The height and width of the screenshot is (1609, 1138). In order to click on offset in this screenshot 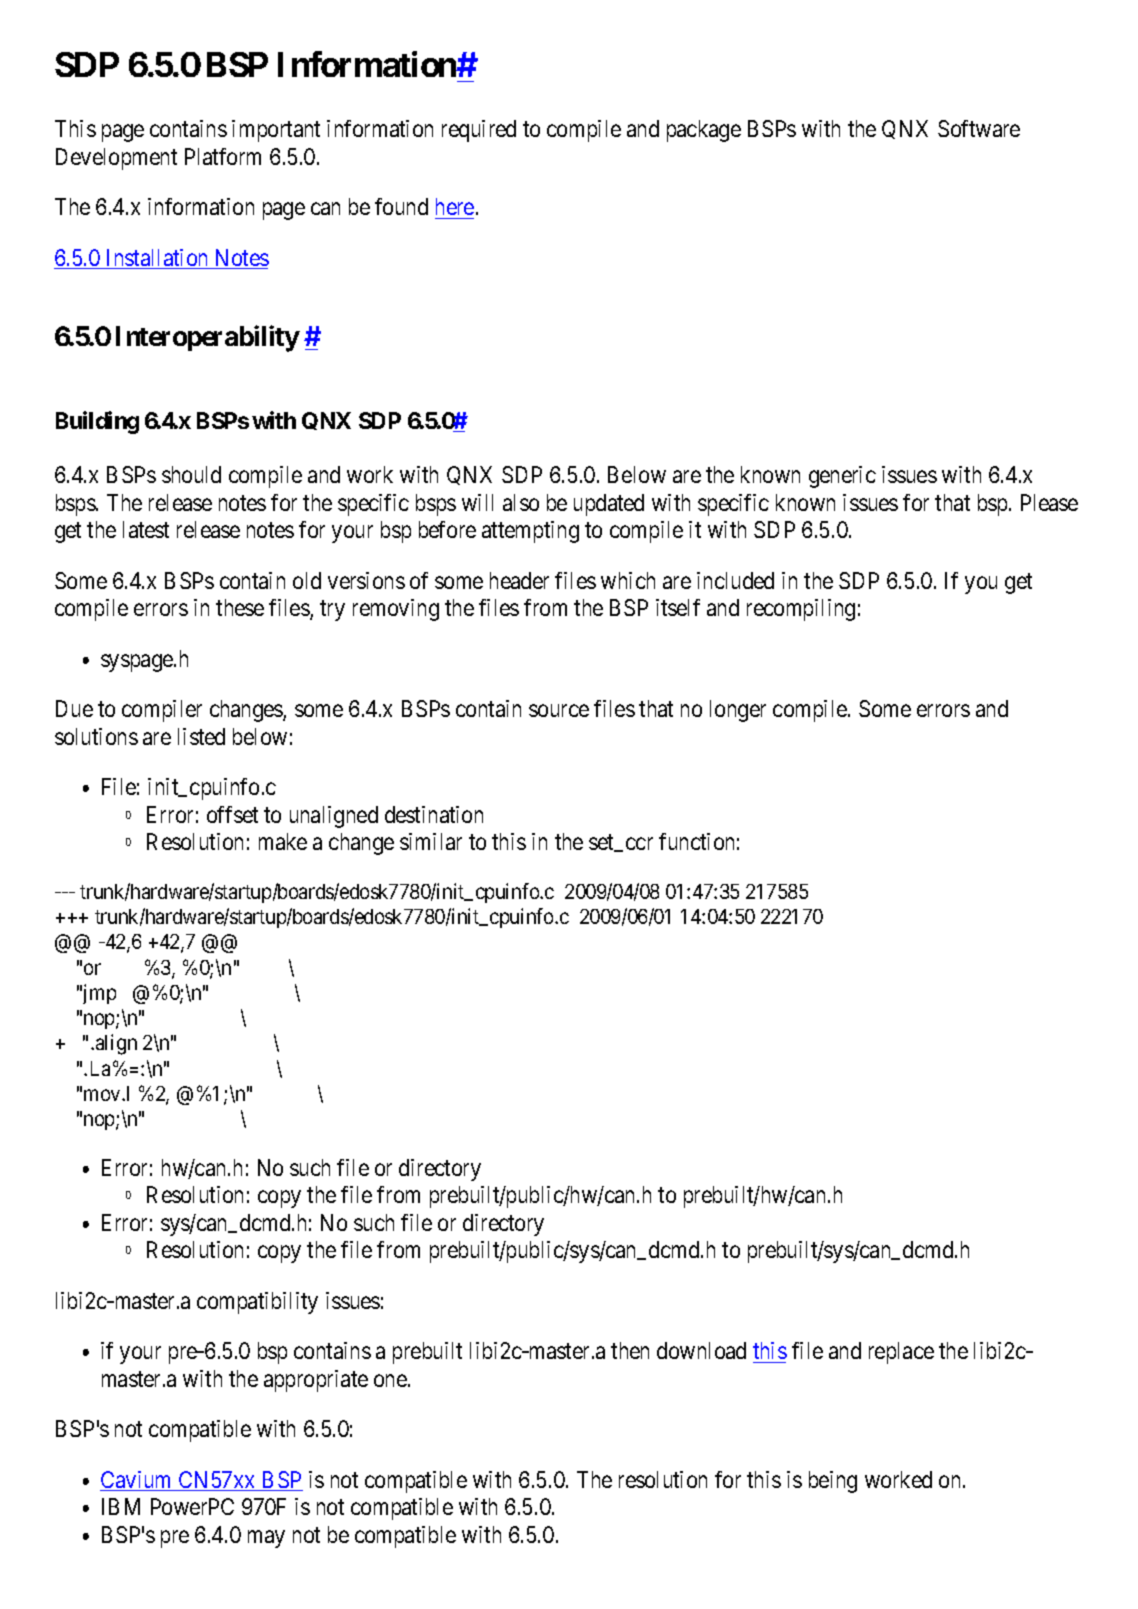, I will do `click(232, 814)`.
